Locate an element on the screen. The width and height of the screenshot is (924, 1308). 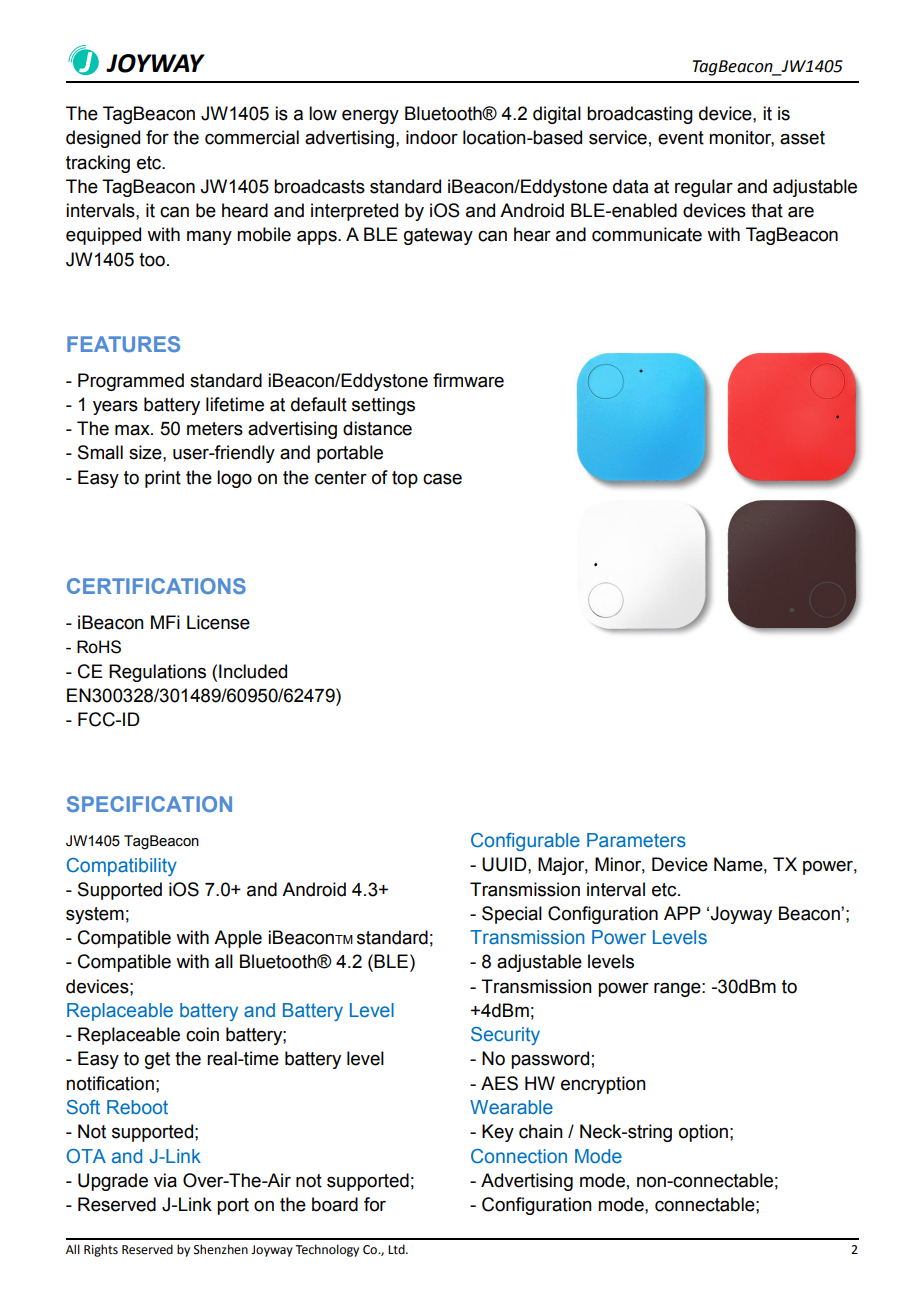
designed is located at coordinates (103, 139).
